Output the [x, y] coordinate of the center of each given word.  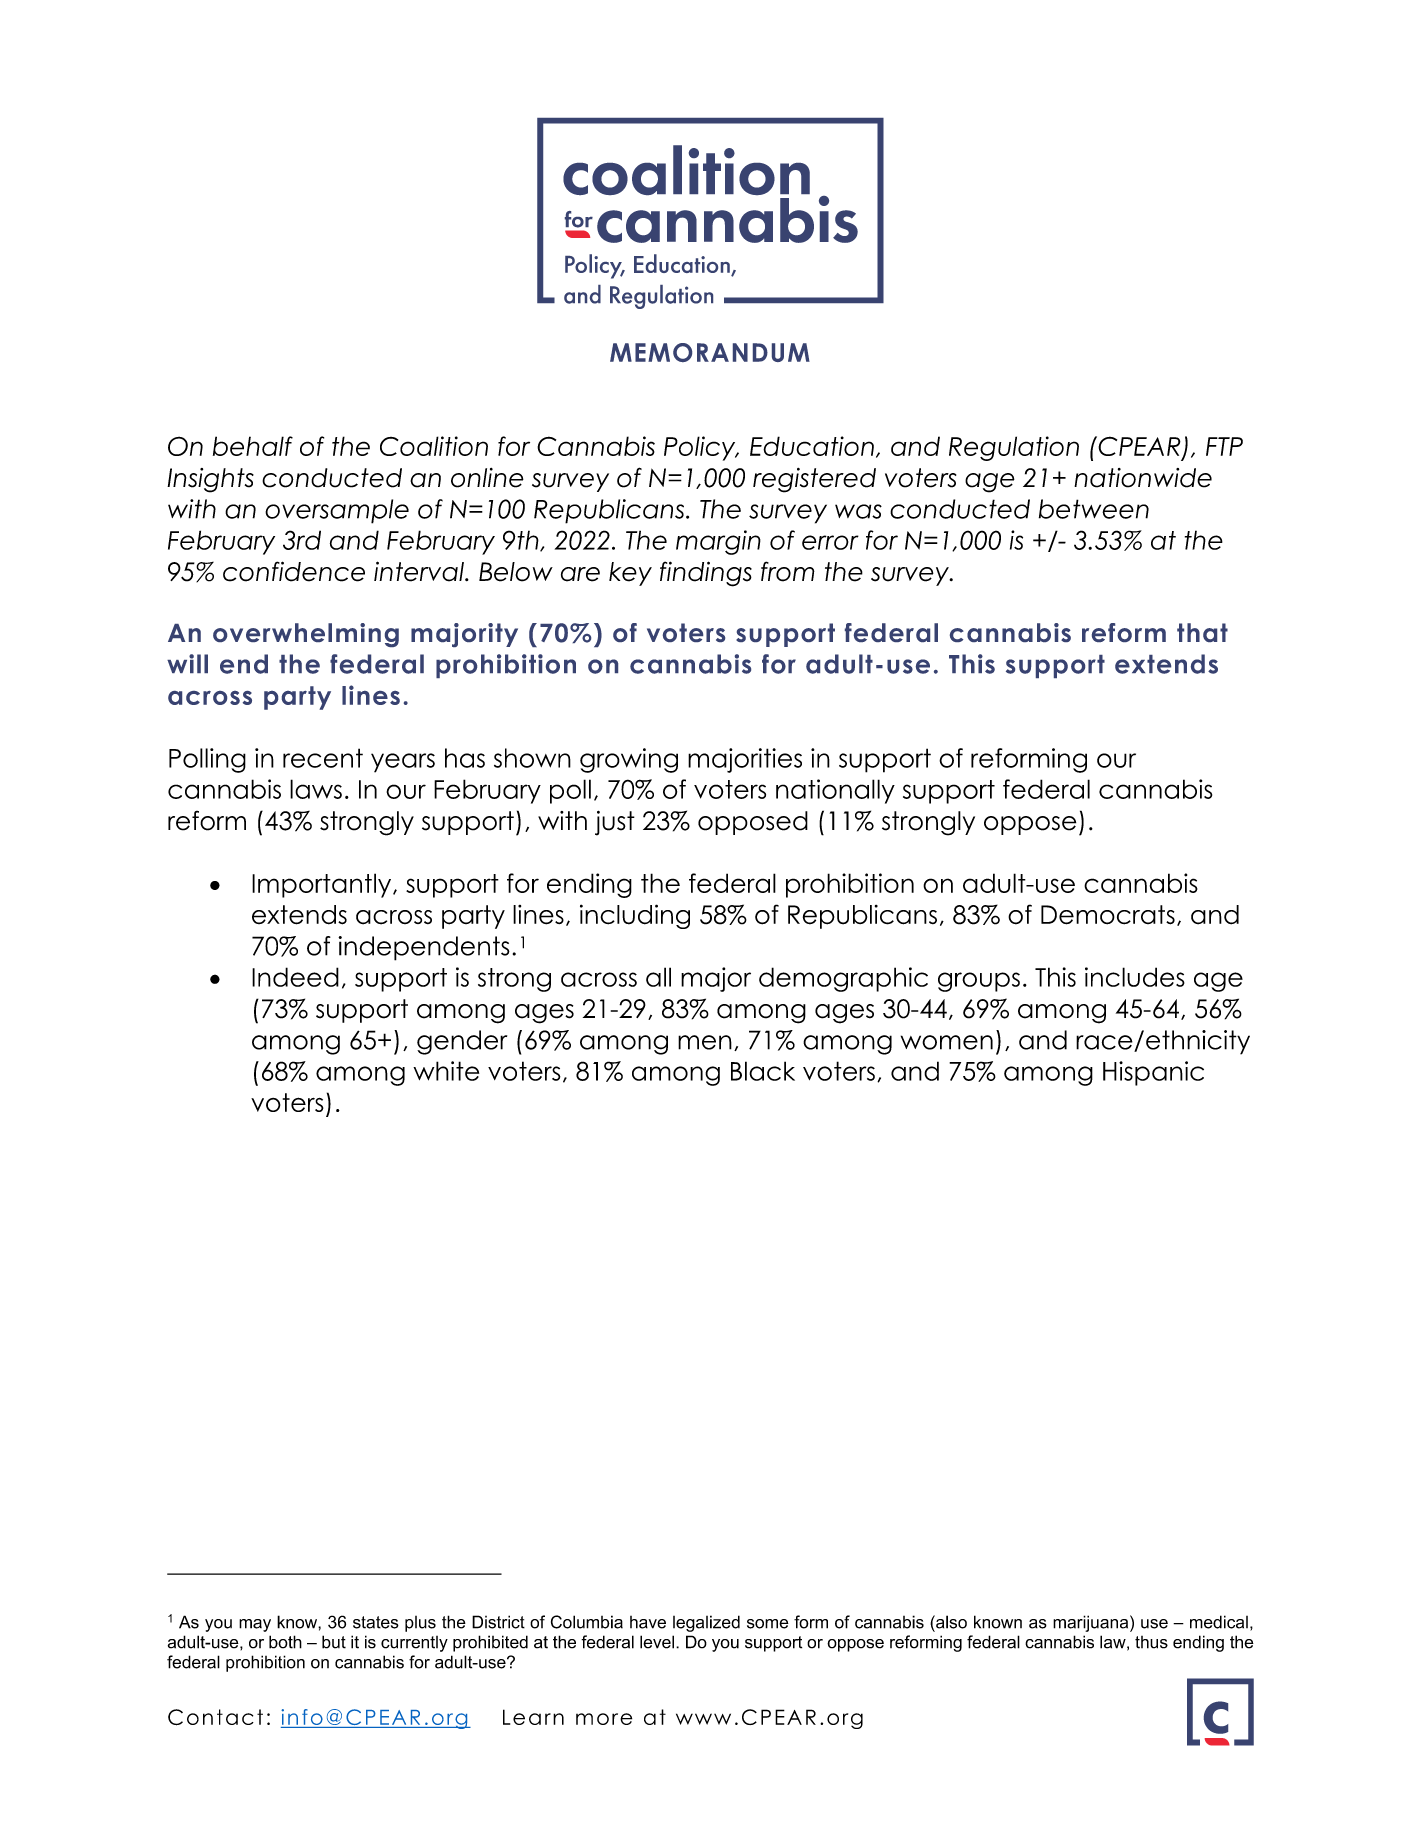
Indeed [295, 977]
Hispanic [1153, 1073]
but [334, 1642]
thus [1151, 1642]
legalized [706, 1623]
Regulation [1014, 448]
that [1202, 632]
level [657, 1642]
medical [1219, 1622]
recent [323, 758]
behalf [253, 446]
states [376, 1622]
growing [629, 760]
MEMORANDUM [710, 352]
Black [763, 1071]
